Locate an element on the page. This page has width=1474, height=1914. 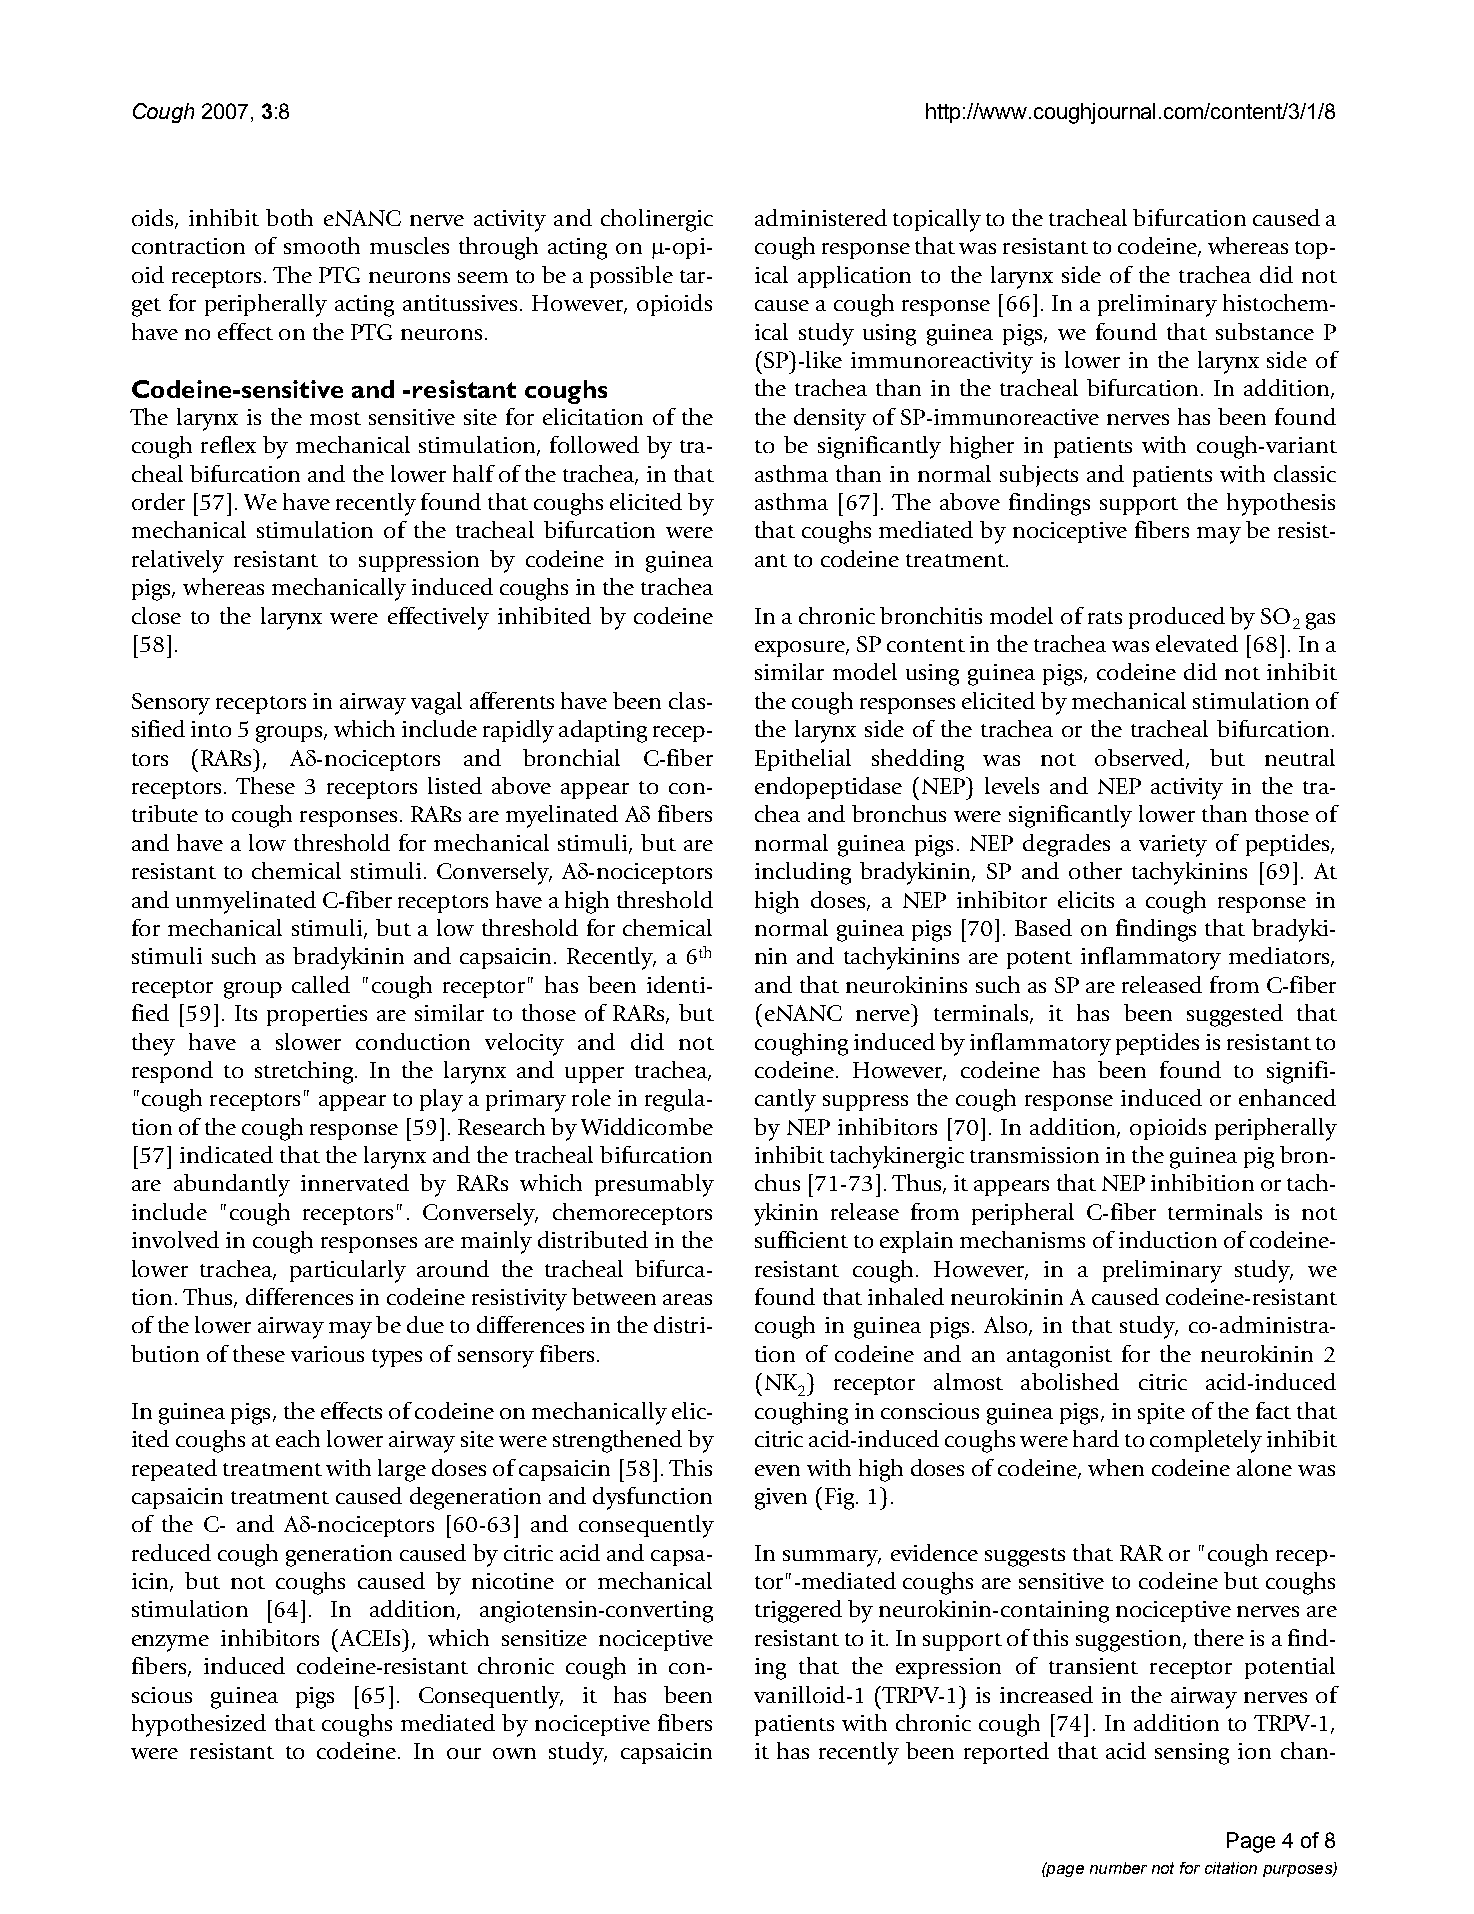
cholinergic is located at coordinates (657, 220).
